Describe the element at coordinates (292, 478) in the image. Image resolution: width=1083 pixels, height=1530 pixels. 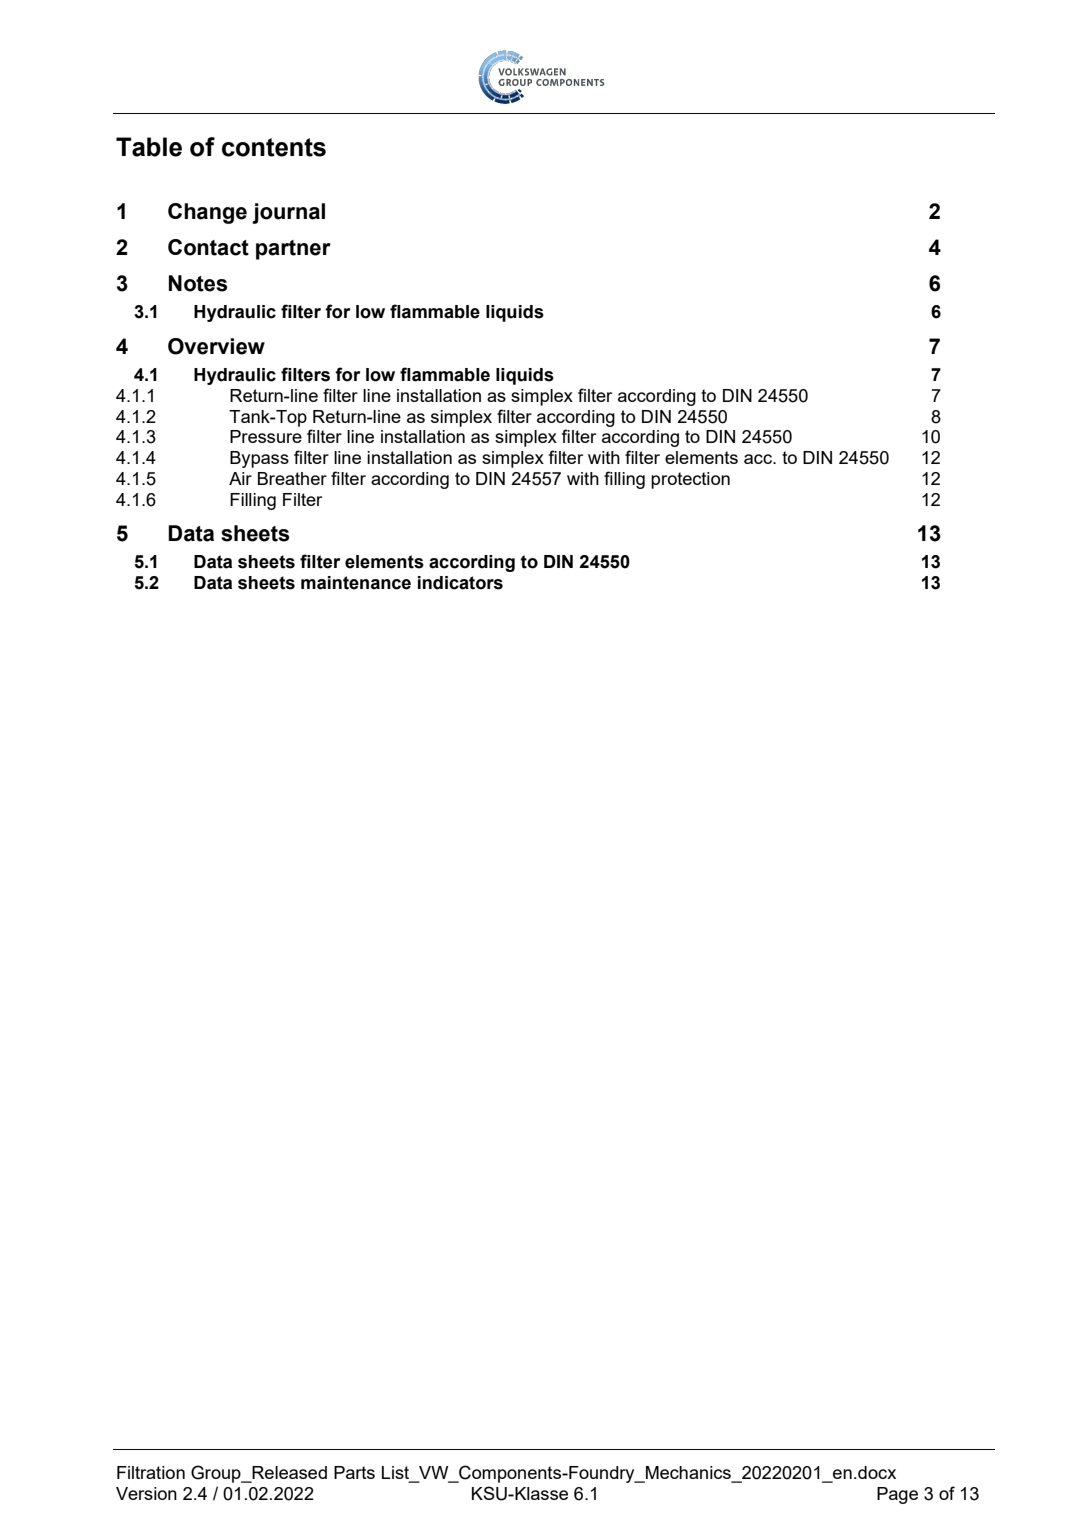
I see `Breather` at that location.
